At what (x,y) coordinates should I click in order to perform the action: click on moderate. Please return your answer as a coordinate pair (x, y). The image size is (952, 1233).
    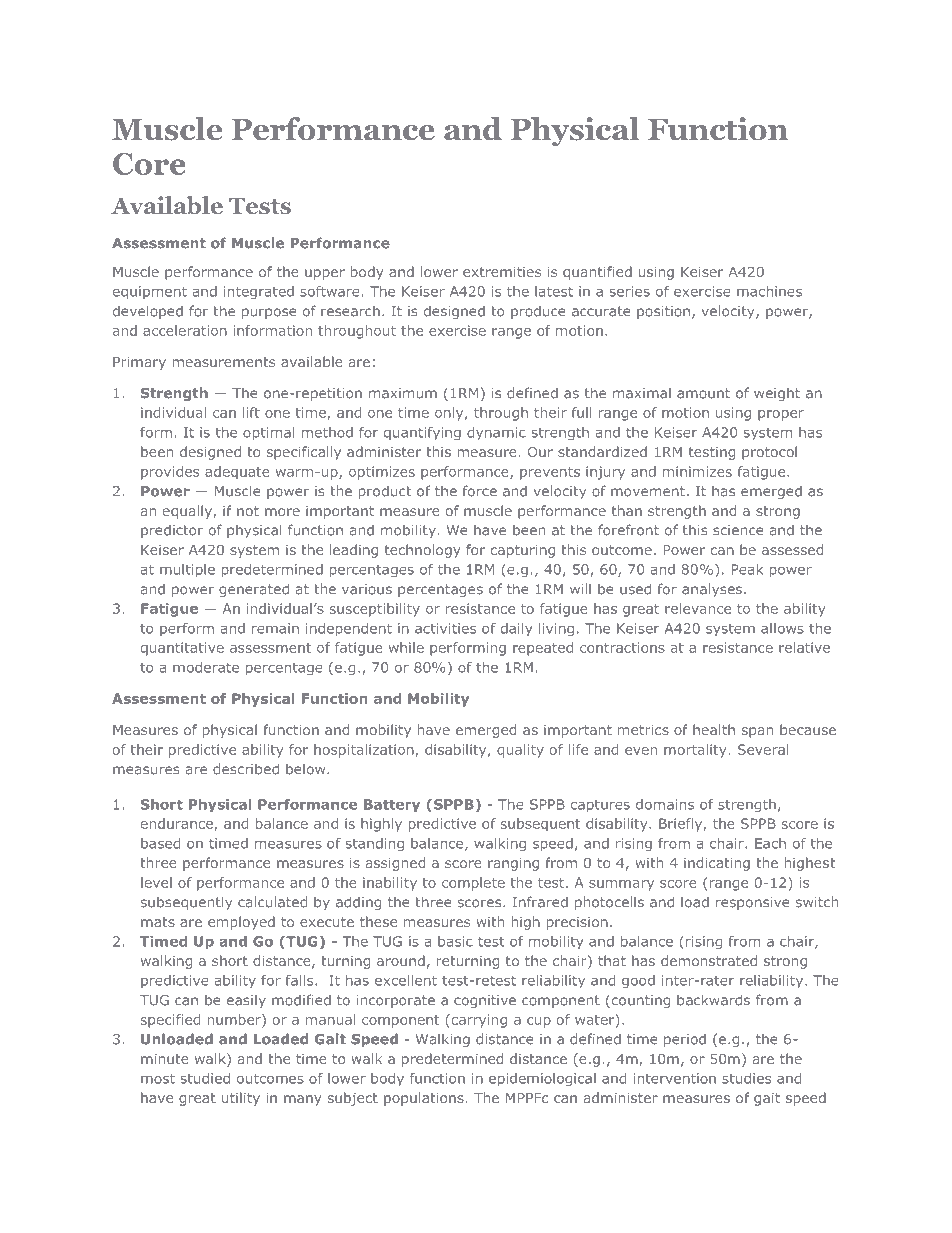
    Looking at the image, I should click on (206, 667).
